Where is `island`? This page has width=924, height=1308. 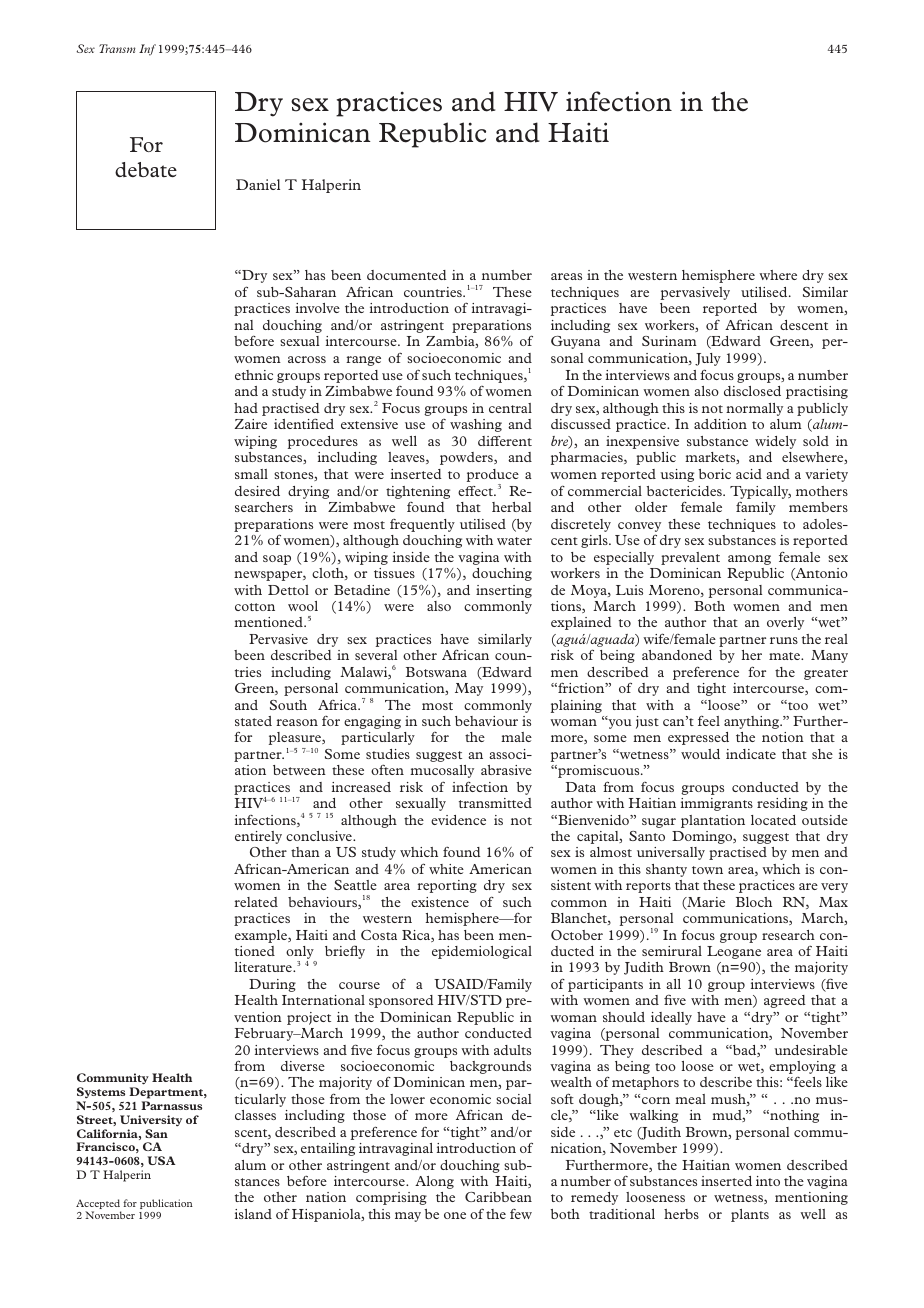
island is located at coordinates (253, 1214).
